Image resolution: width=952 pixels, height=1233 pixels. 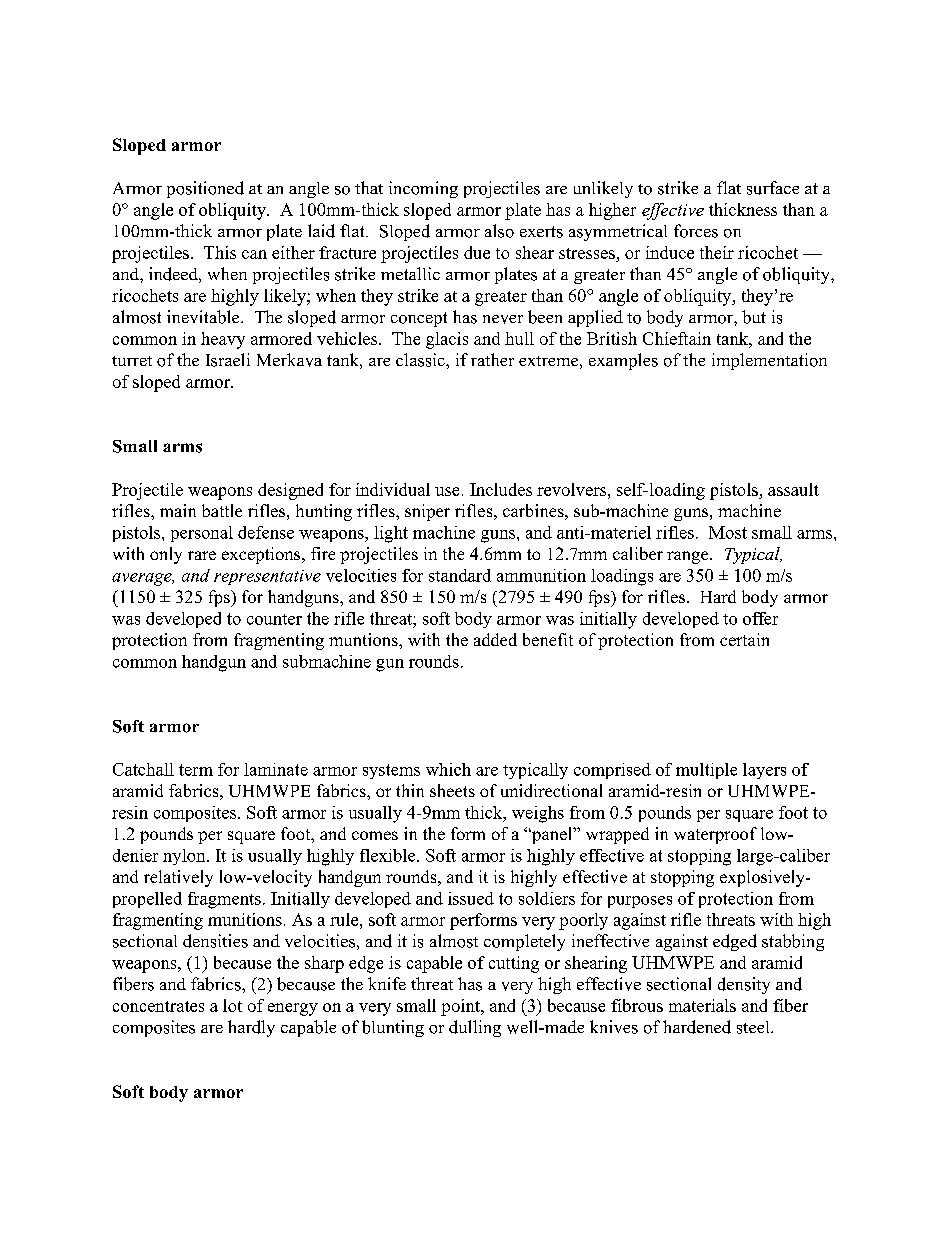 I want to click on Includes, so click(x=501, y=489).
